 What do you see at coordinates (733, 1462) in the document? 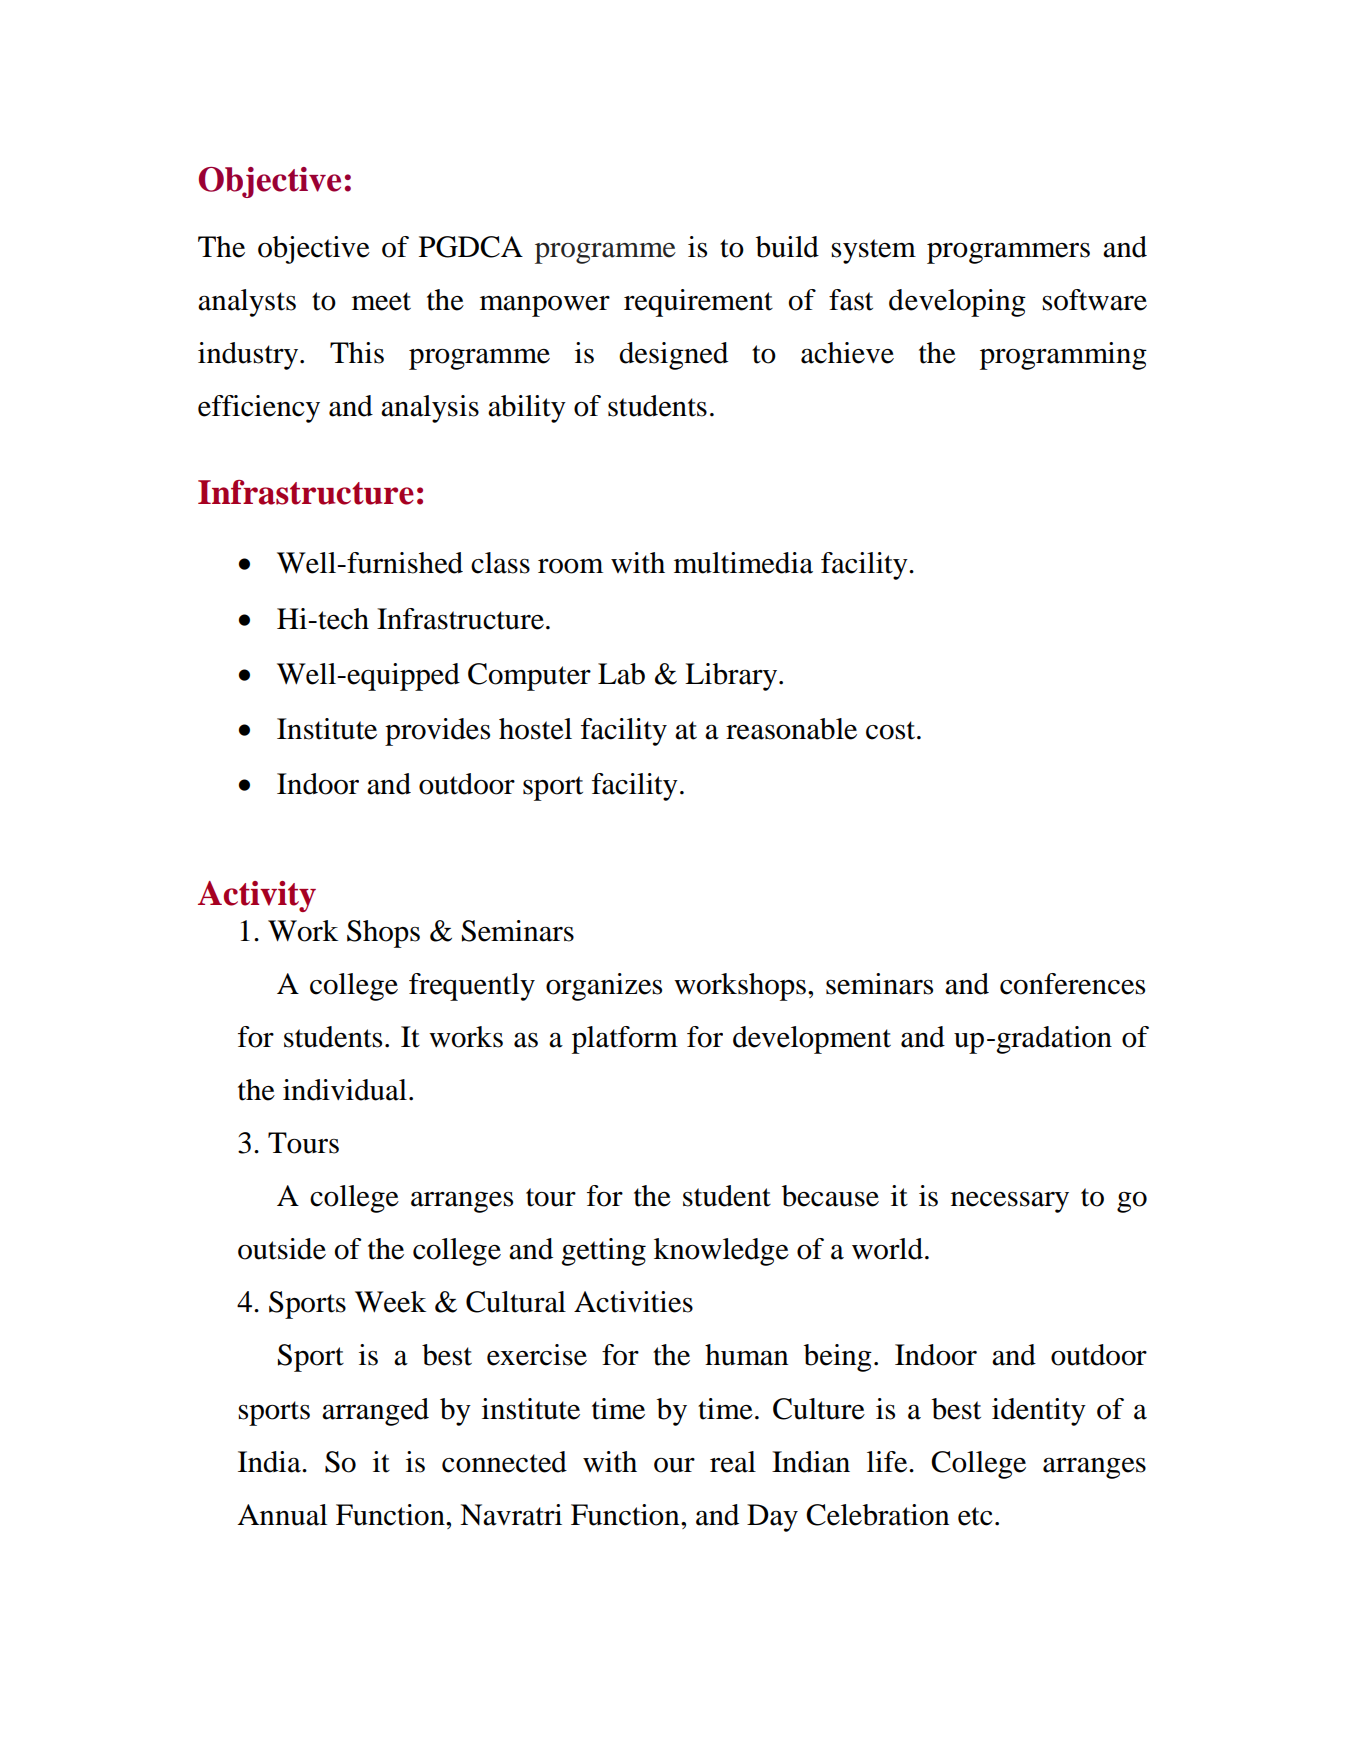
I see `real` at bounding box center [733, 1462].
